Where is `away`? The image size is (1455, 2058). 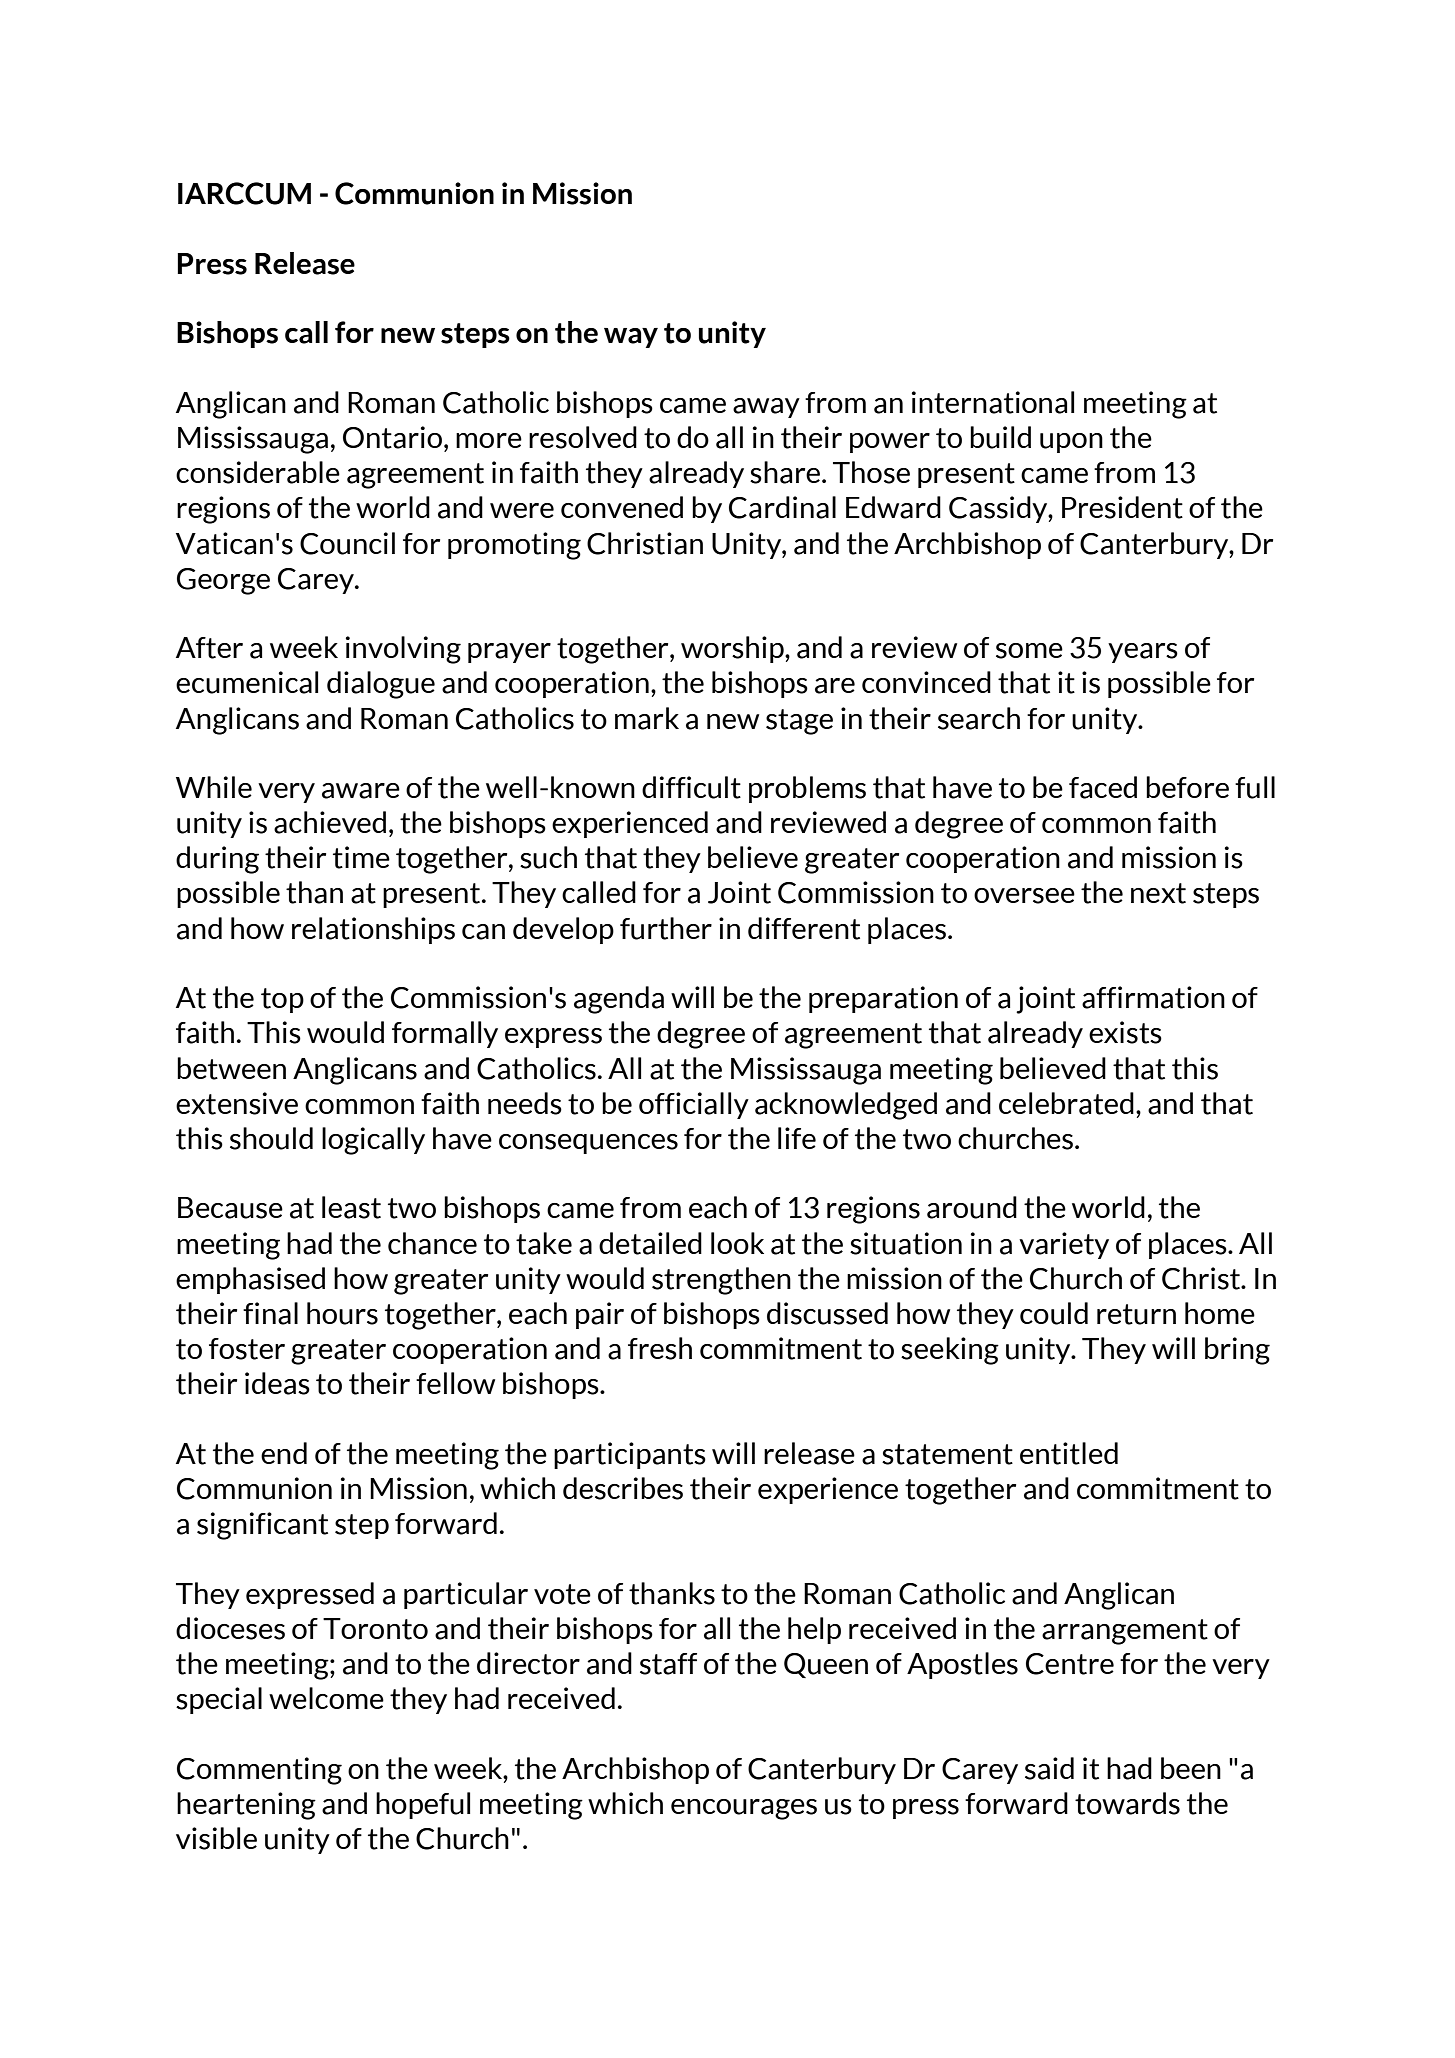
away is located at coordinates (766, 408).
